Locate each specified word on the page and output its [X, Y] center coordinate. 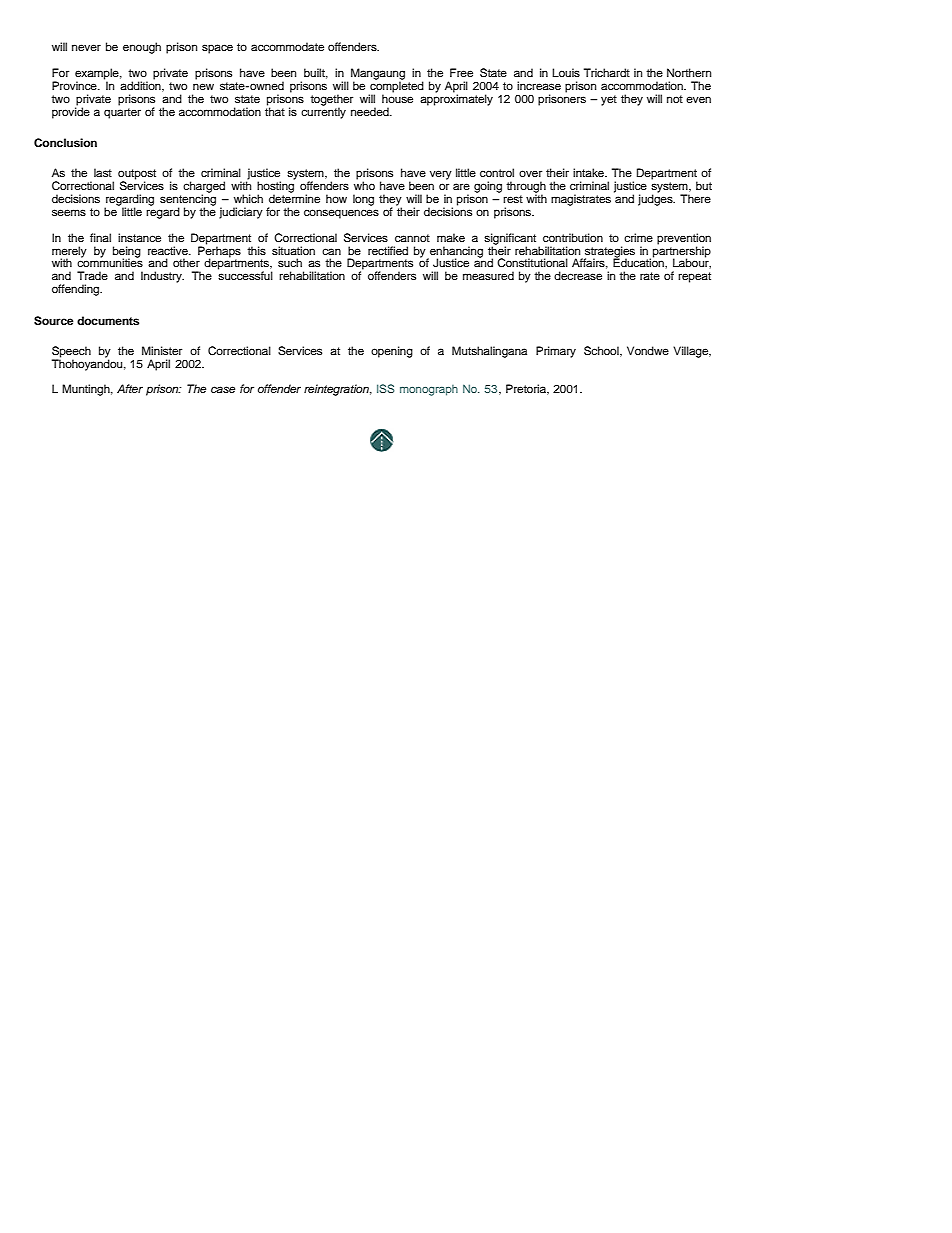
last [103, 172]
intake [589, 172]
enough [142, 48]
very [441, 175]
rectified [388, 250]
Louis [566, 72]
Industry [162, 277]
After [130, 388]
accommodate [287, 46]
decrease [578, 275]
